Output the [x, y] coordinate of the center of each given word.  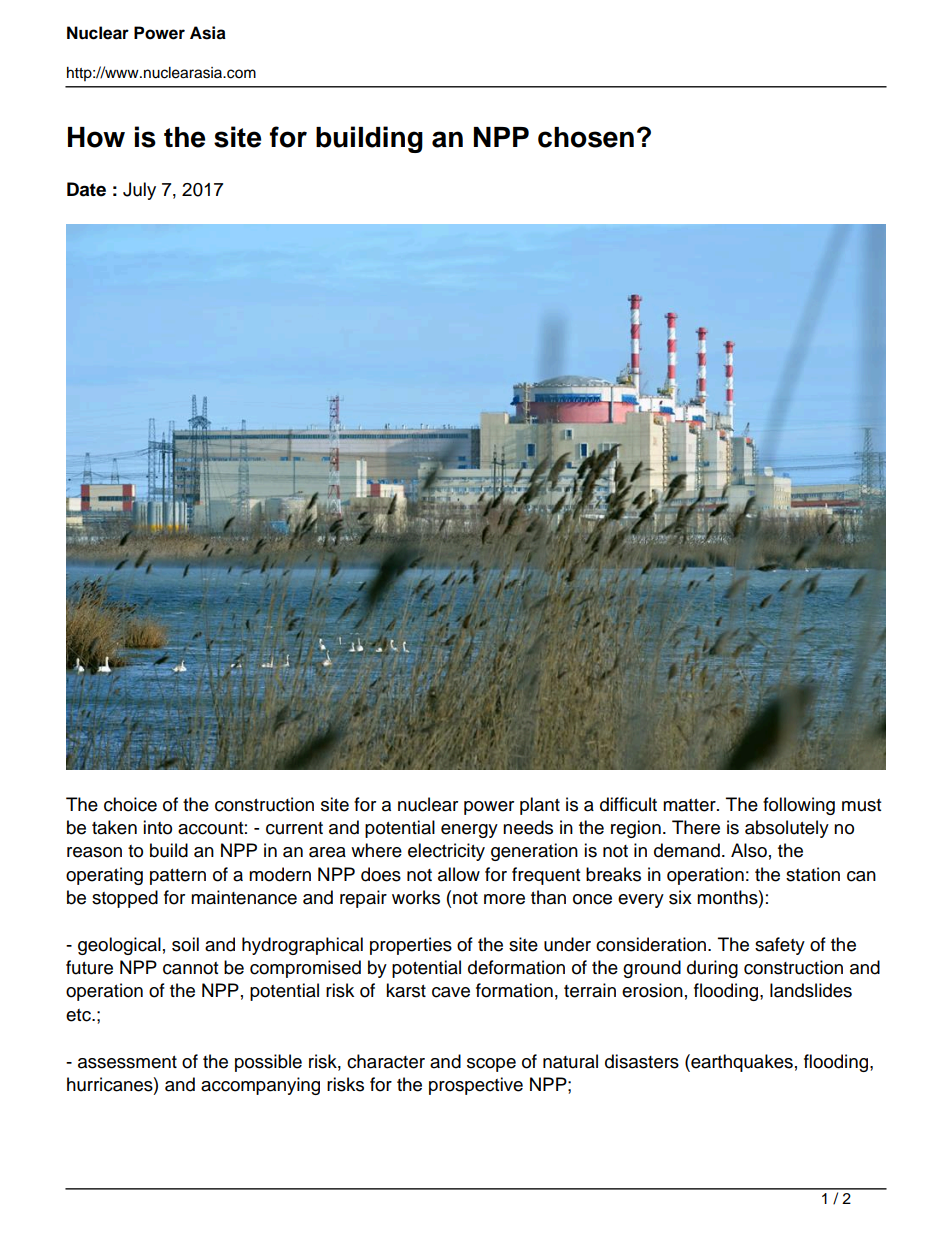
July [139, 191]
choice [130, 804]
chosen [586, 137]
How [96, 137]
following [799, 806]
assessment [127, 1062]
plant [540, 806]
